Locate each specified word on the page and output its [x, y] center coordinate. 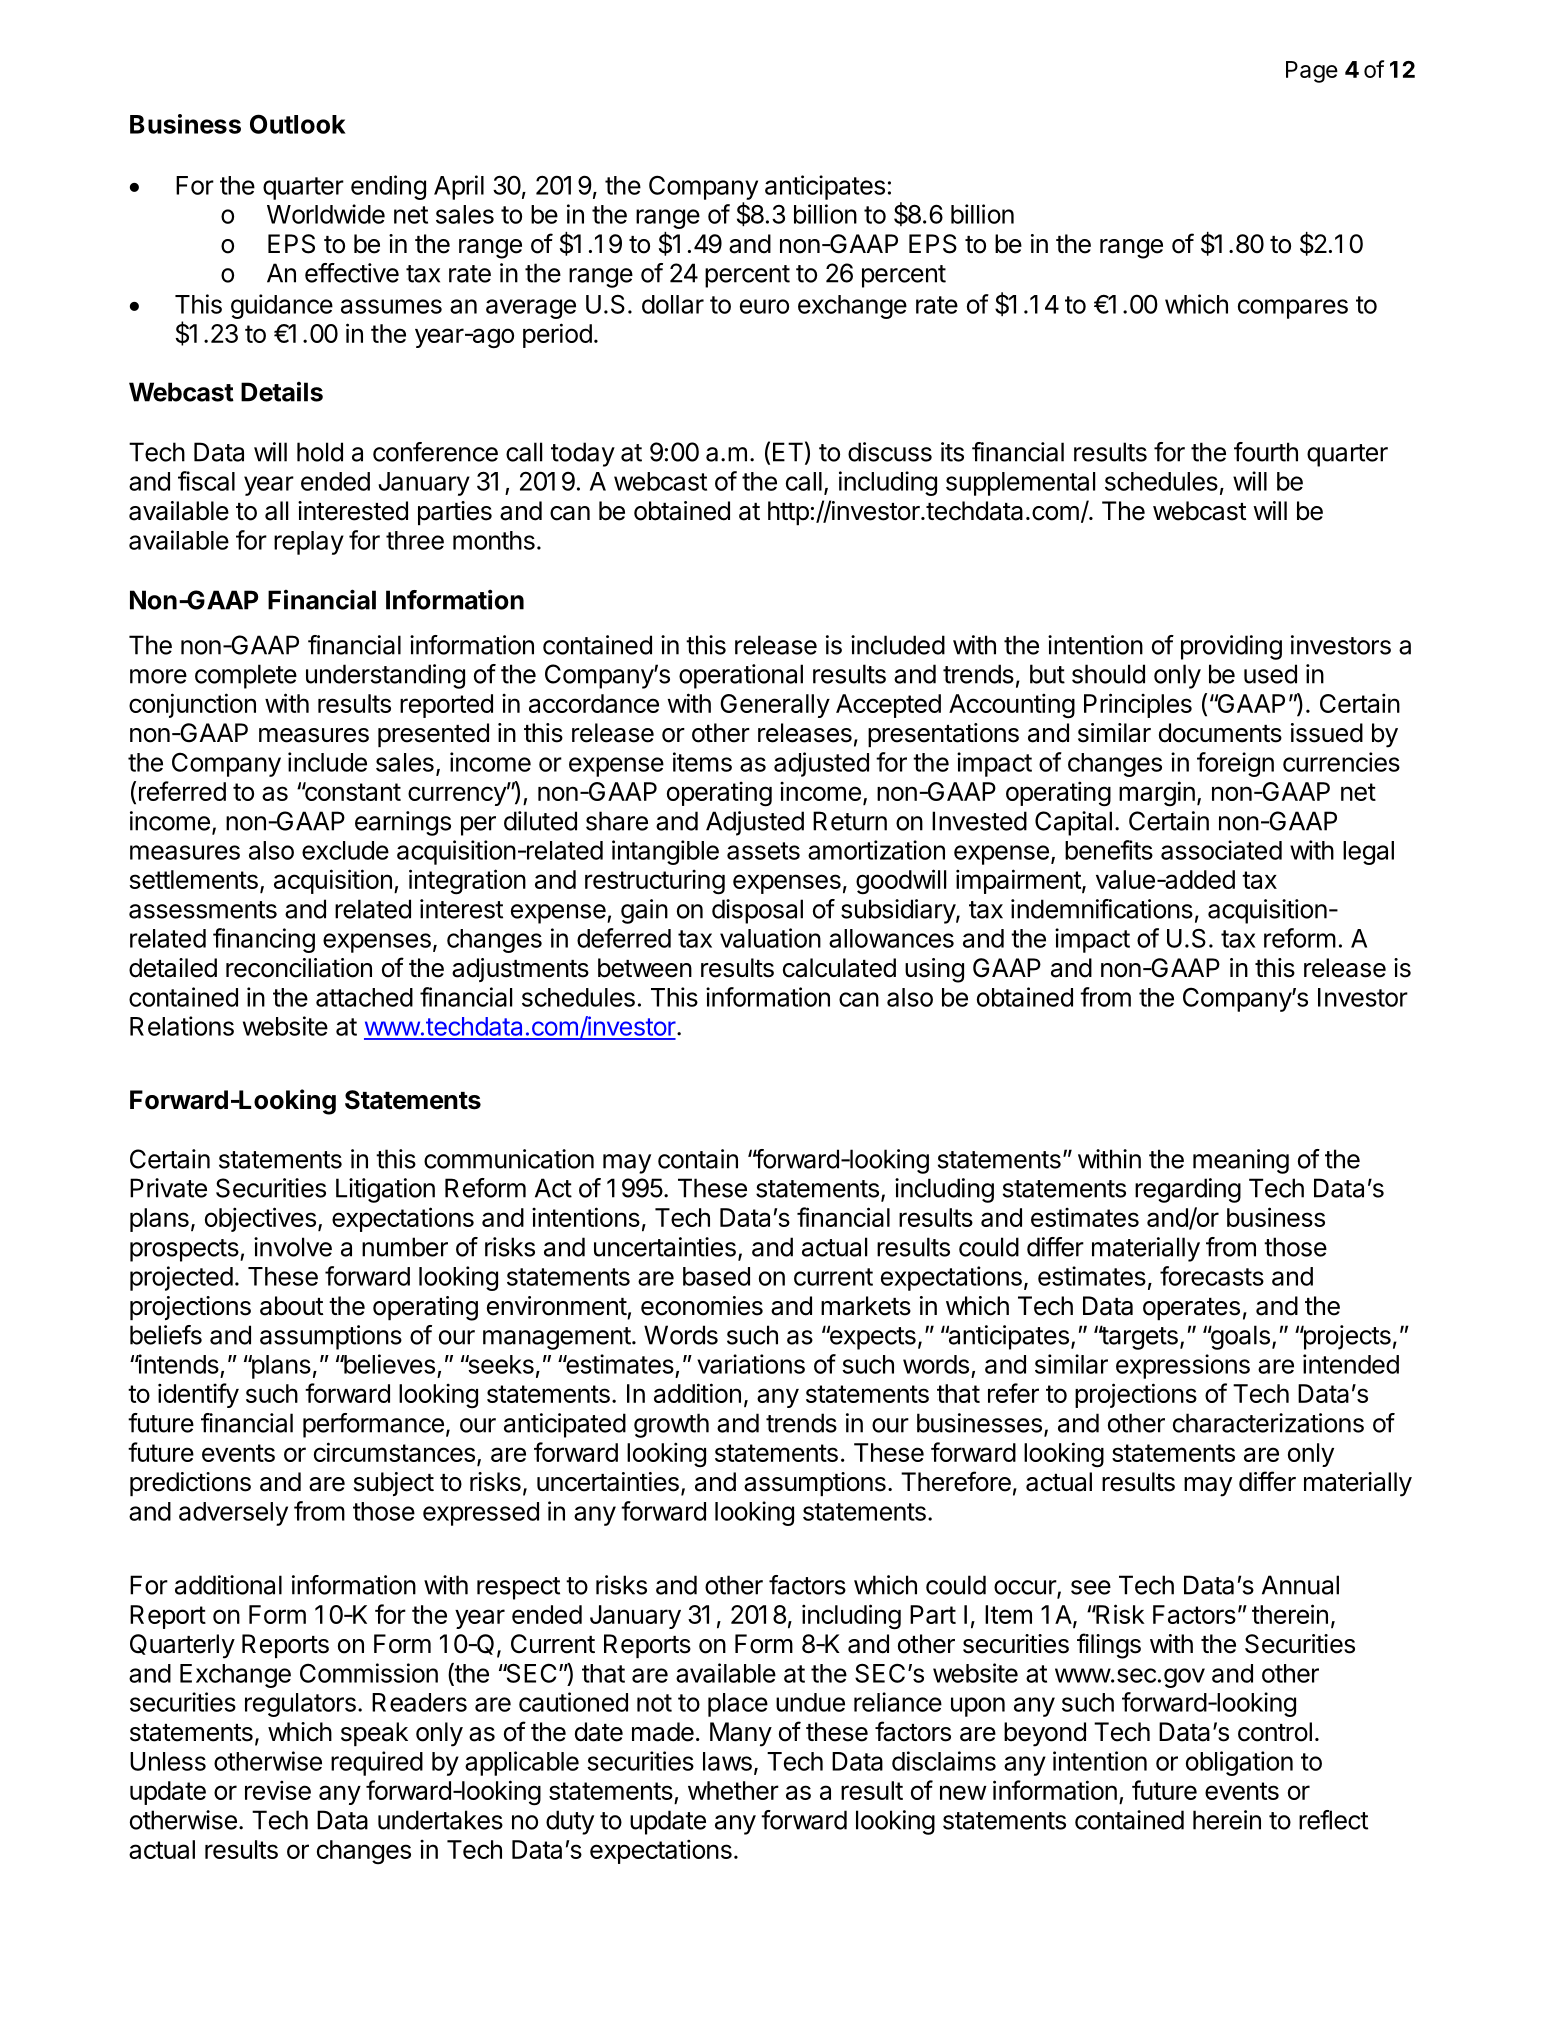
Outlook [298, 124]
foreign [1235, 764]
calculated [839, 968]
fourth [1266, 452]
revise [278, 1790]
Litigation [385, 1190]
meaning [1241, 1161]
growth [671, 1425]
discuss [890, 452]
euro [764, 306]
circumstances [394, 1452]
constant [351, 791]
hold [320, 452]
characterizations [1268, 1423]
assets [763, 851]
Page [1312, 72]
